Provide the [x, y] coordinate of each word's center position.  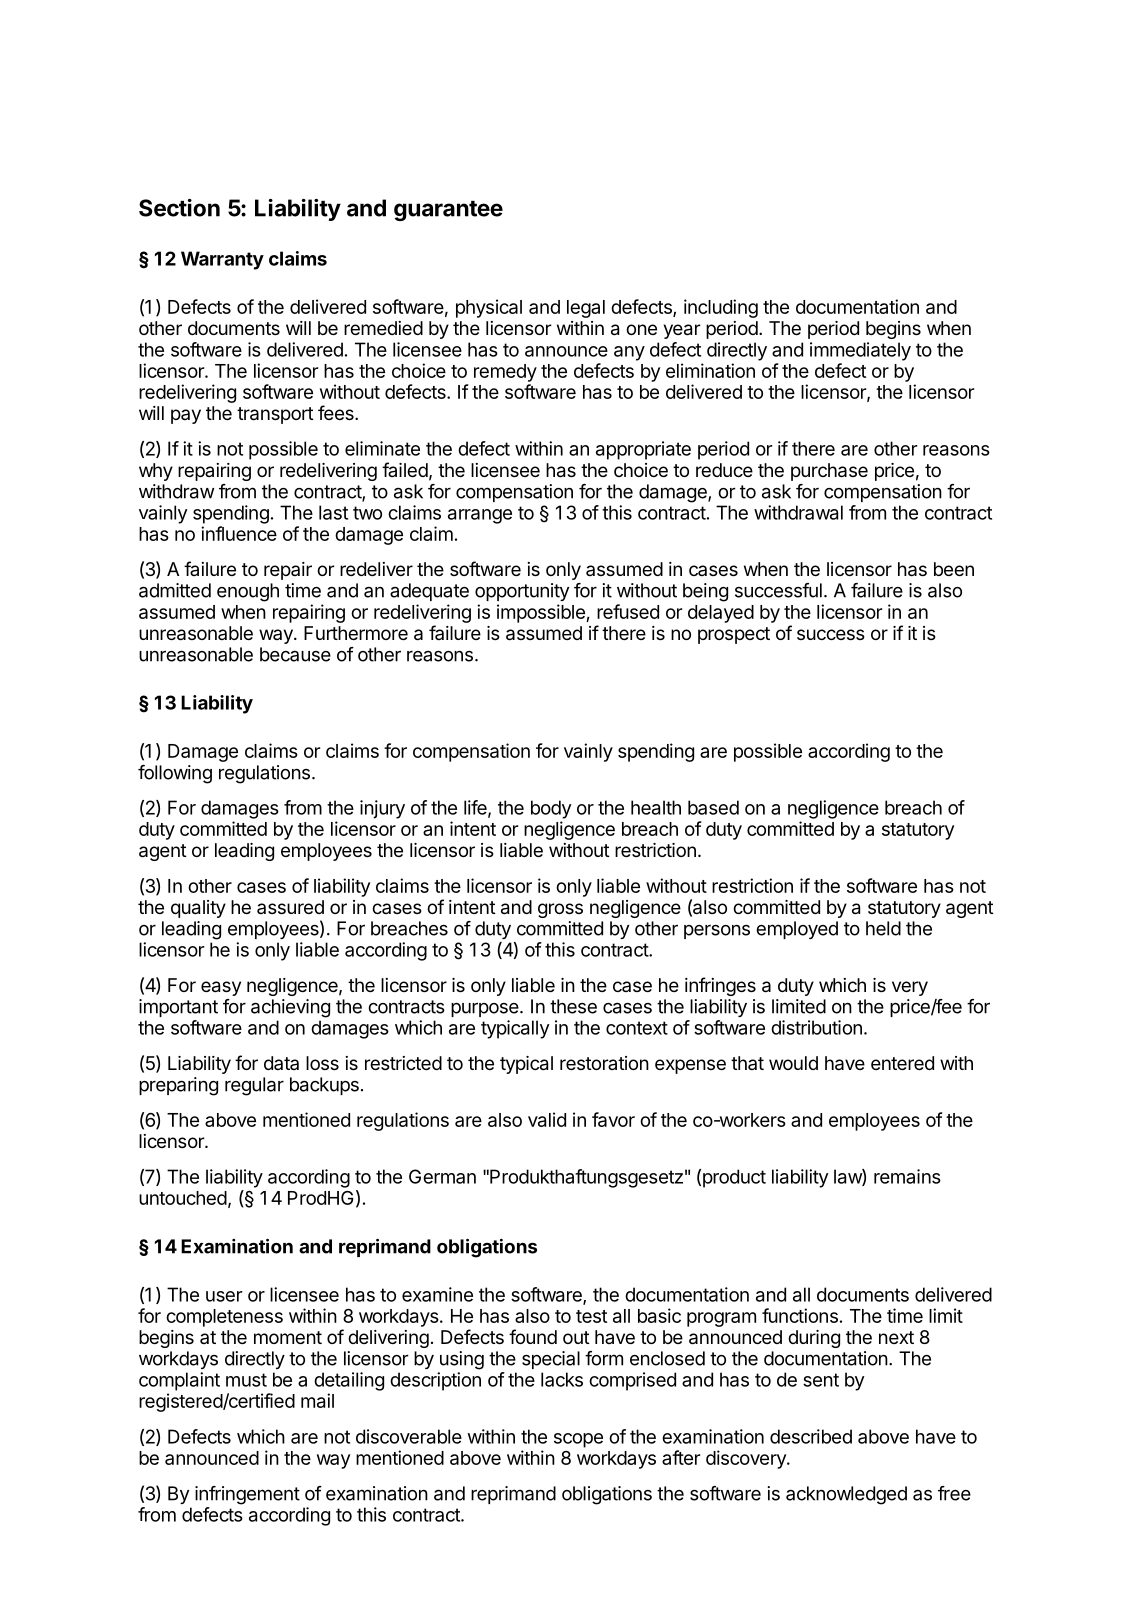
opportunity [522, 592]
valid [547, 1119]
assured [290, 907]
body [551, 809]
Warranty [222, 260]
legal [586, 309]
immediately [860, 351]
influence [239, 533]
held [883, 928]
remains [907, 1176]
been [954, 569]
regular [254, 1086]
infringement [247, 1495]
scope [578, 1440]
